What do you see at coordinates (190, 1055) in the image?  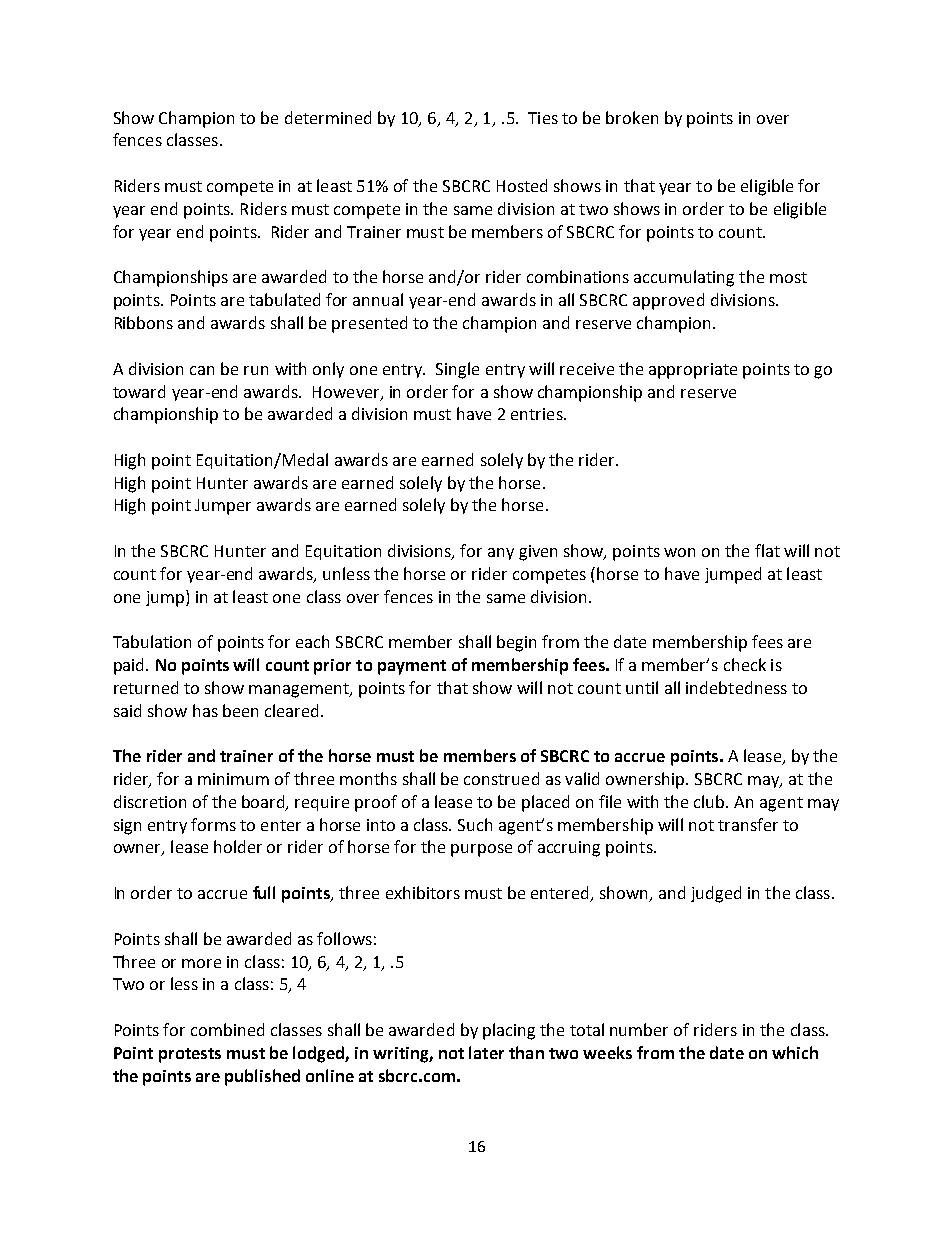 I see `protests` at bounding box center [190, 1055].
